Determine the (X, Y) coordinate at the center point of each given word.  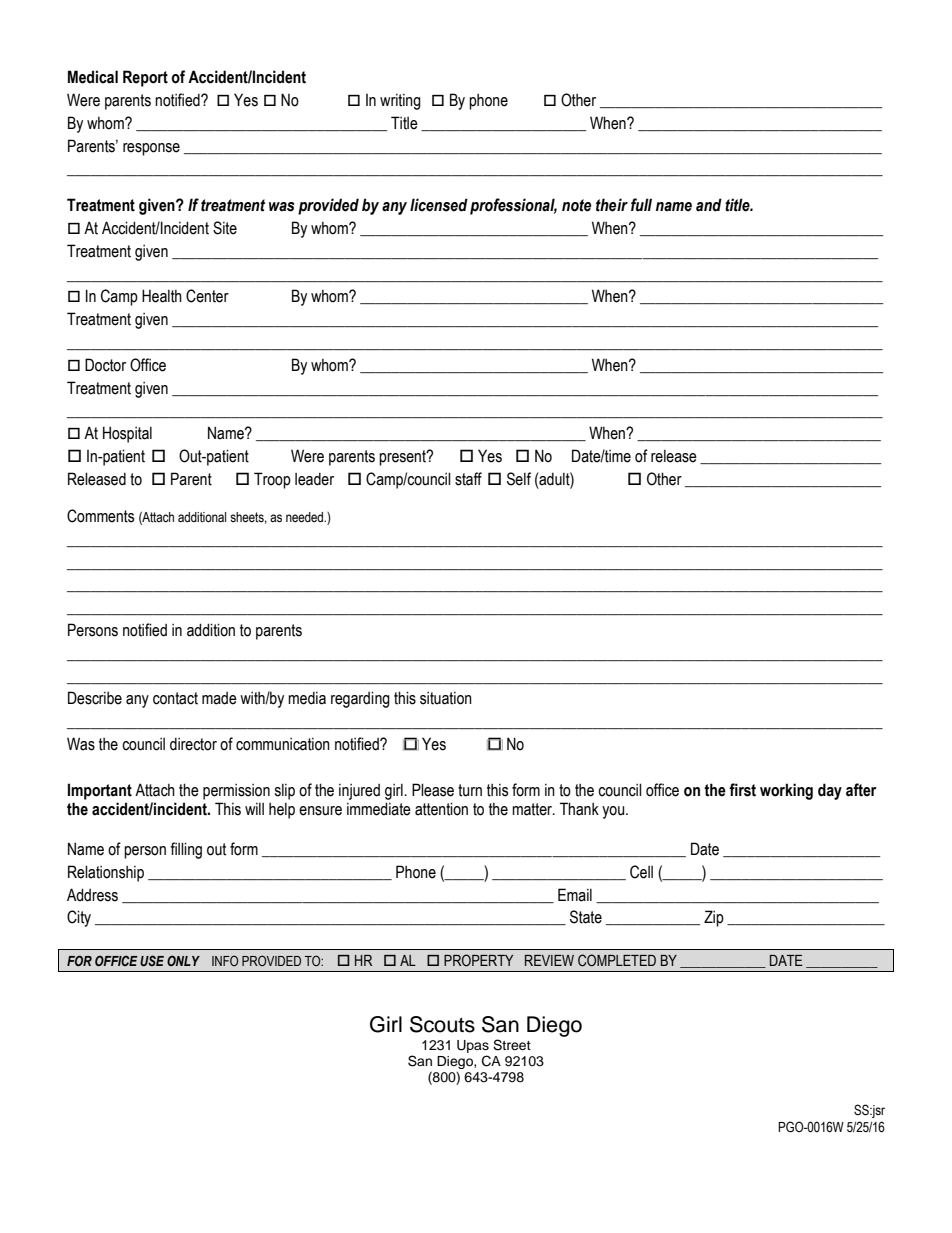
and (709, 205)
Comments (100, 516)
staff (468, 479)
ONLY (183, 960)
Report (145, 78)
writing (400, 102)
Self (519, 479)
